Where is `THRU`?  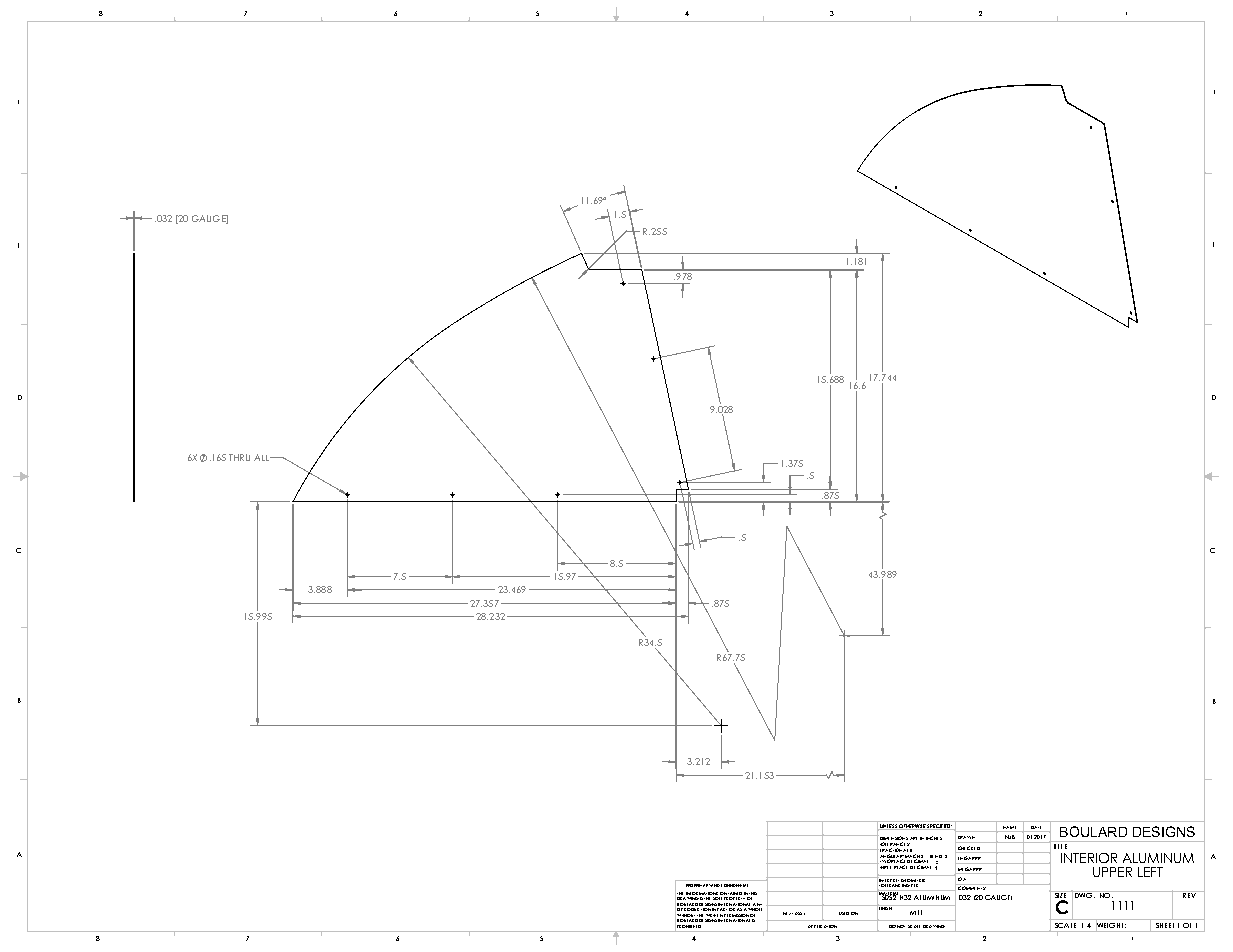
THRU is located at coordinates (239, 457).
